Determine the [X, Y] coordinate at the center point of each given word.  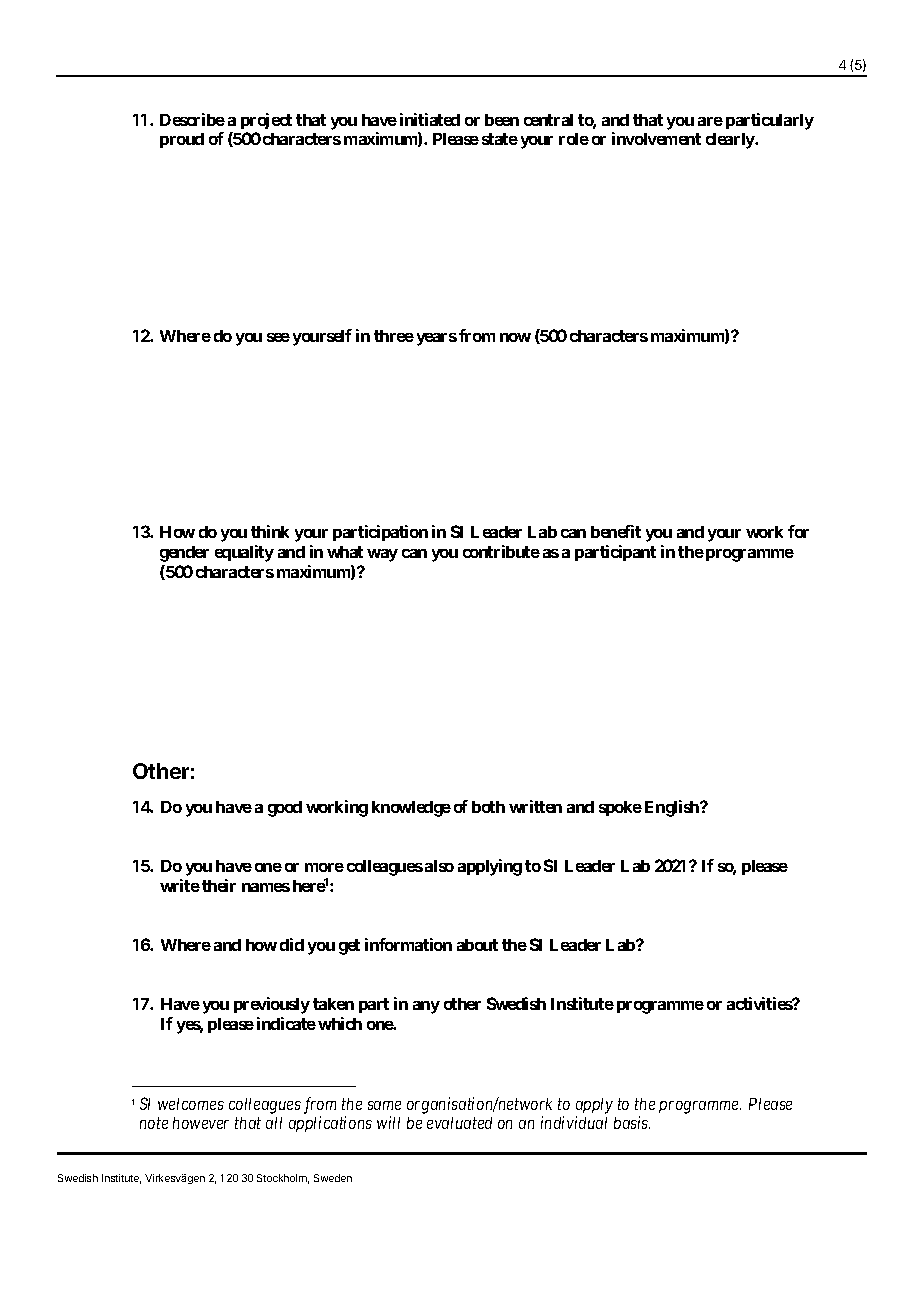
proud [182, 140]
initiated [430, 119]
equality [244, 553]
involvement [656, 138]
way [382, 555]
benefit [616, 531]
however [201, 1123]
